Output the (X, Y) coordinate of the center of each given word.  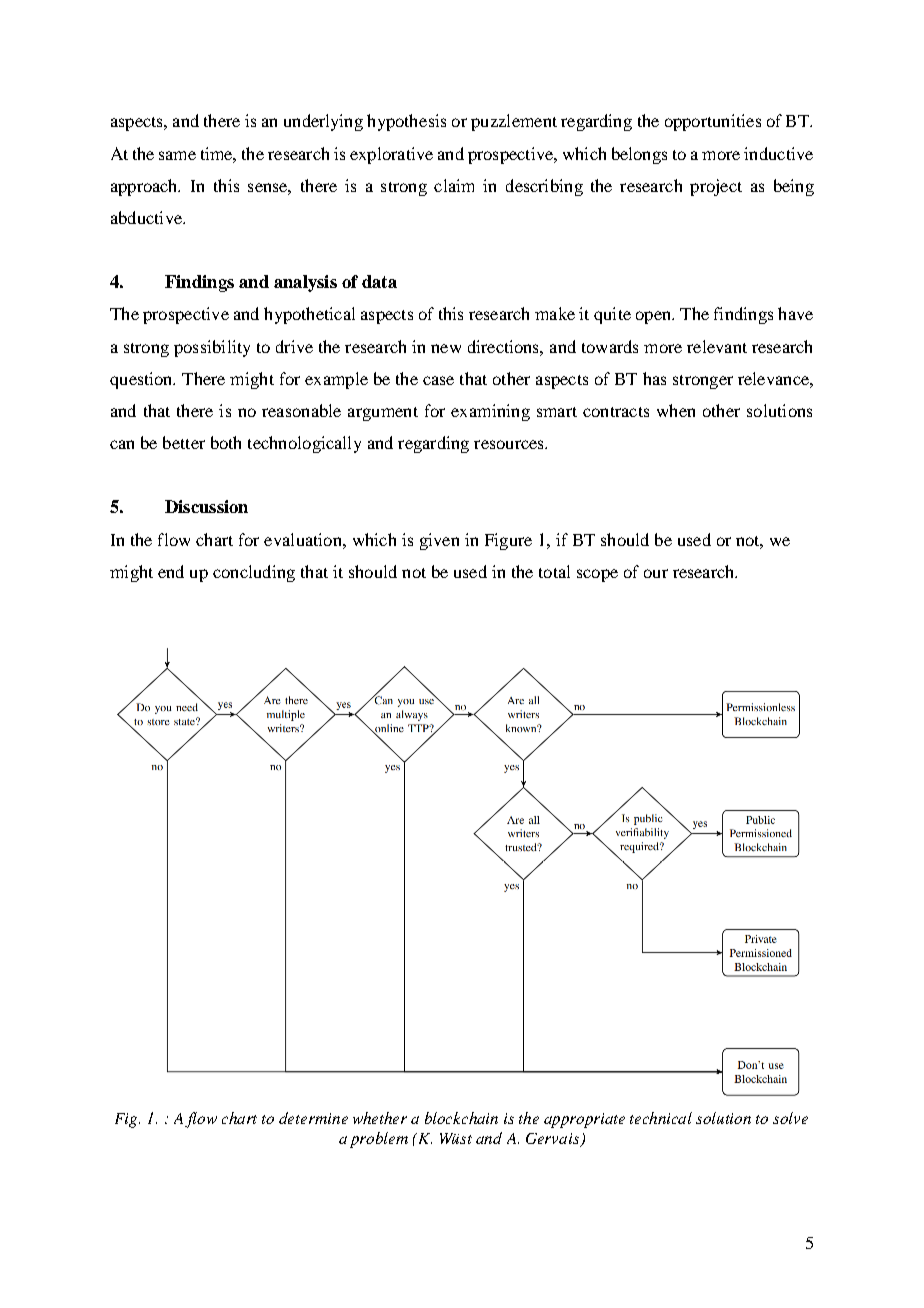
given (439, 541)
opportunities (713, 122)
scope (597, 575)
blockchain (461, 1118)
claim (454, 185)
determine (313, 1118)
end (171, 571)
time (218, 154)
